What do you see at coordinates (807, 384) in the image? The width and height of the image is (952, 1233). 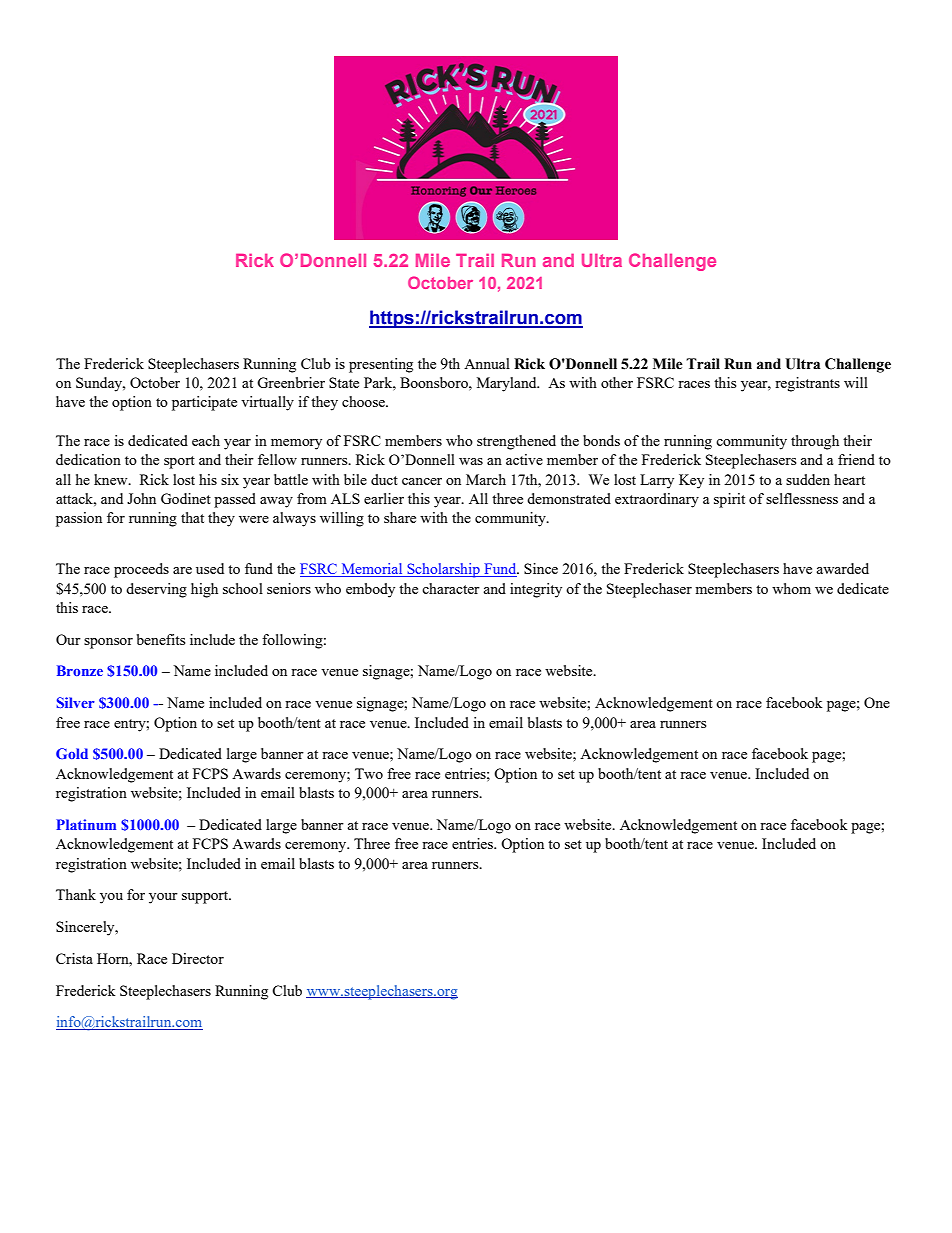 I see `registrants` at bounding box center [807, 384].
